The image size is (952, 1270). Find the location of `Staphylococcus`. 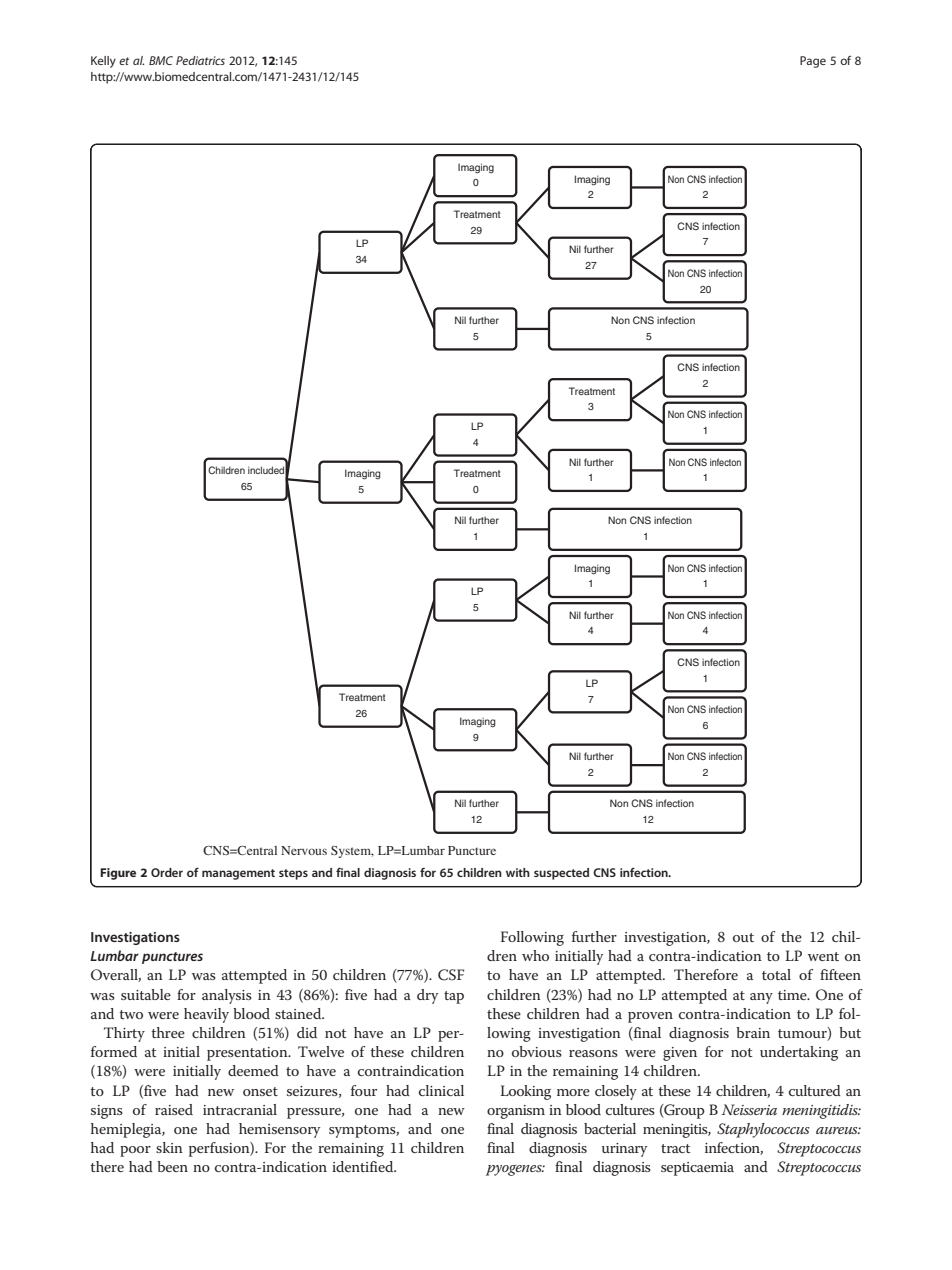

Staphylococcus is located at coordinates (763, 1130).
